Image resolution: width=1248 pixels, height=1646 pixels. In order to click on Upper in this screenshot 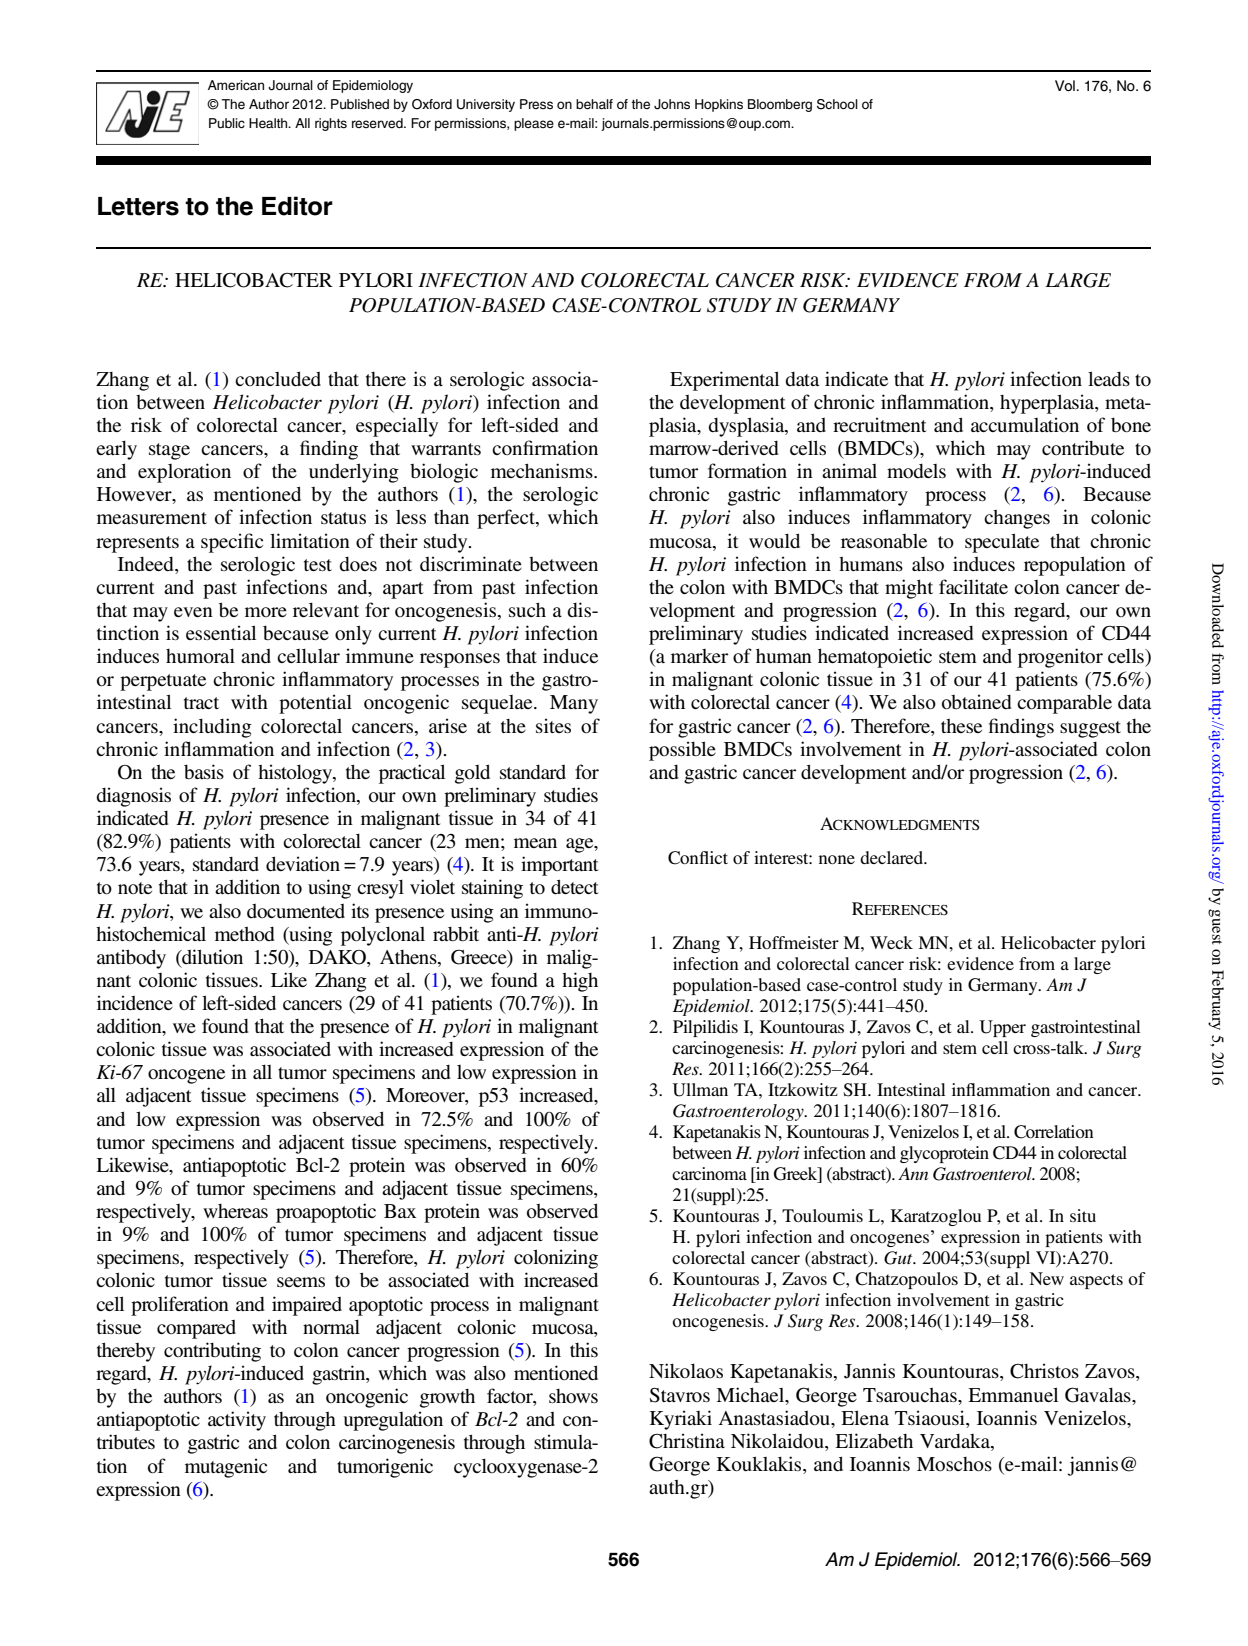, I will do `click(1003, 1028)`.
